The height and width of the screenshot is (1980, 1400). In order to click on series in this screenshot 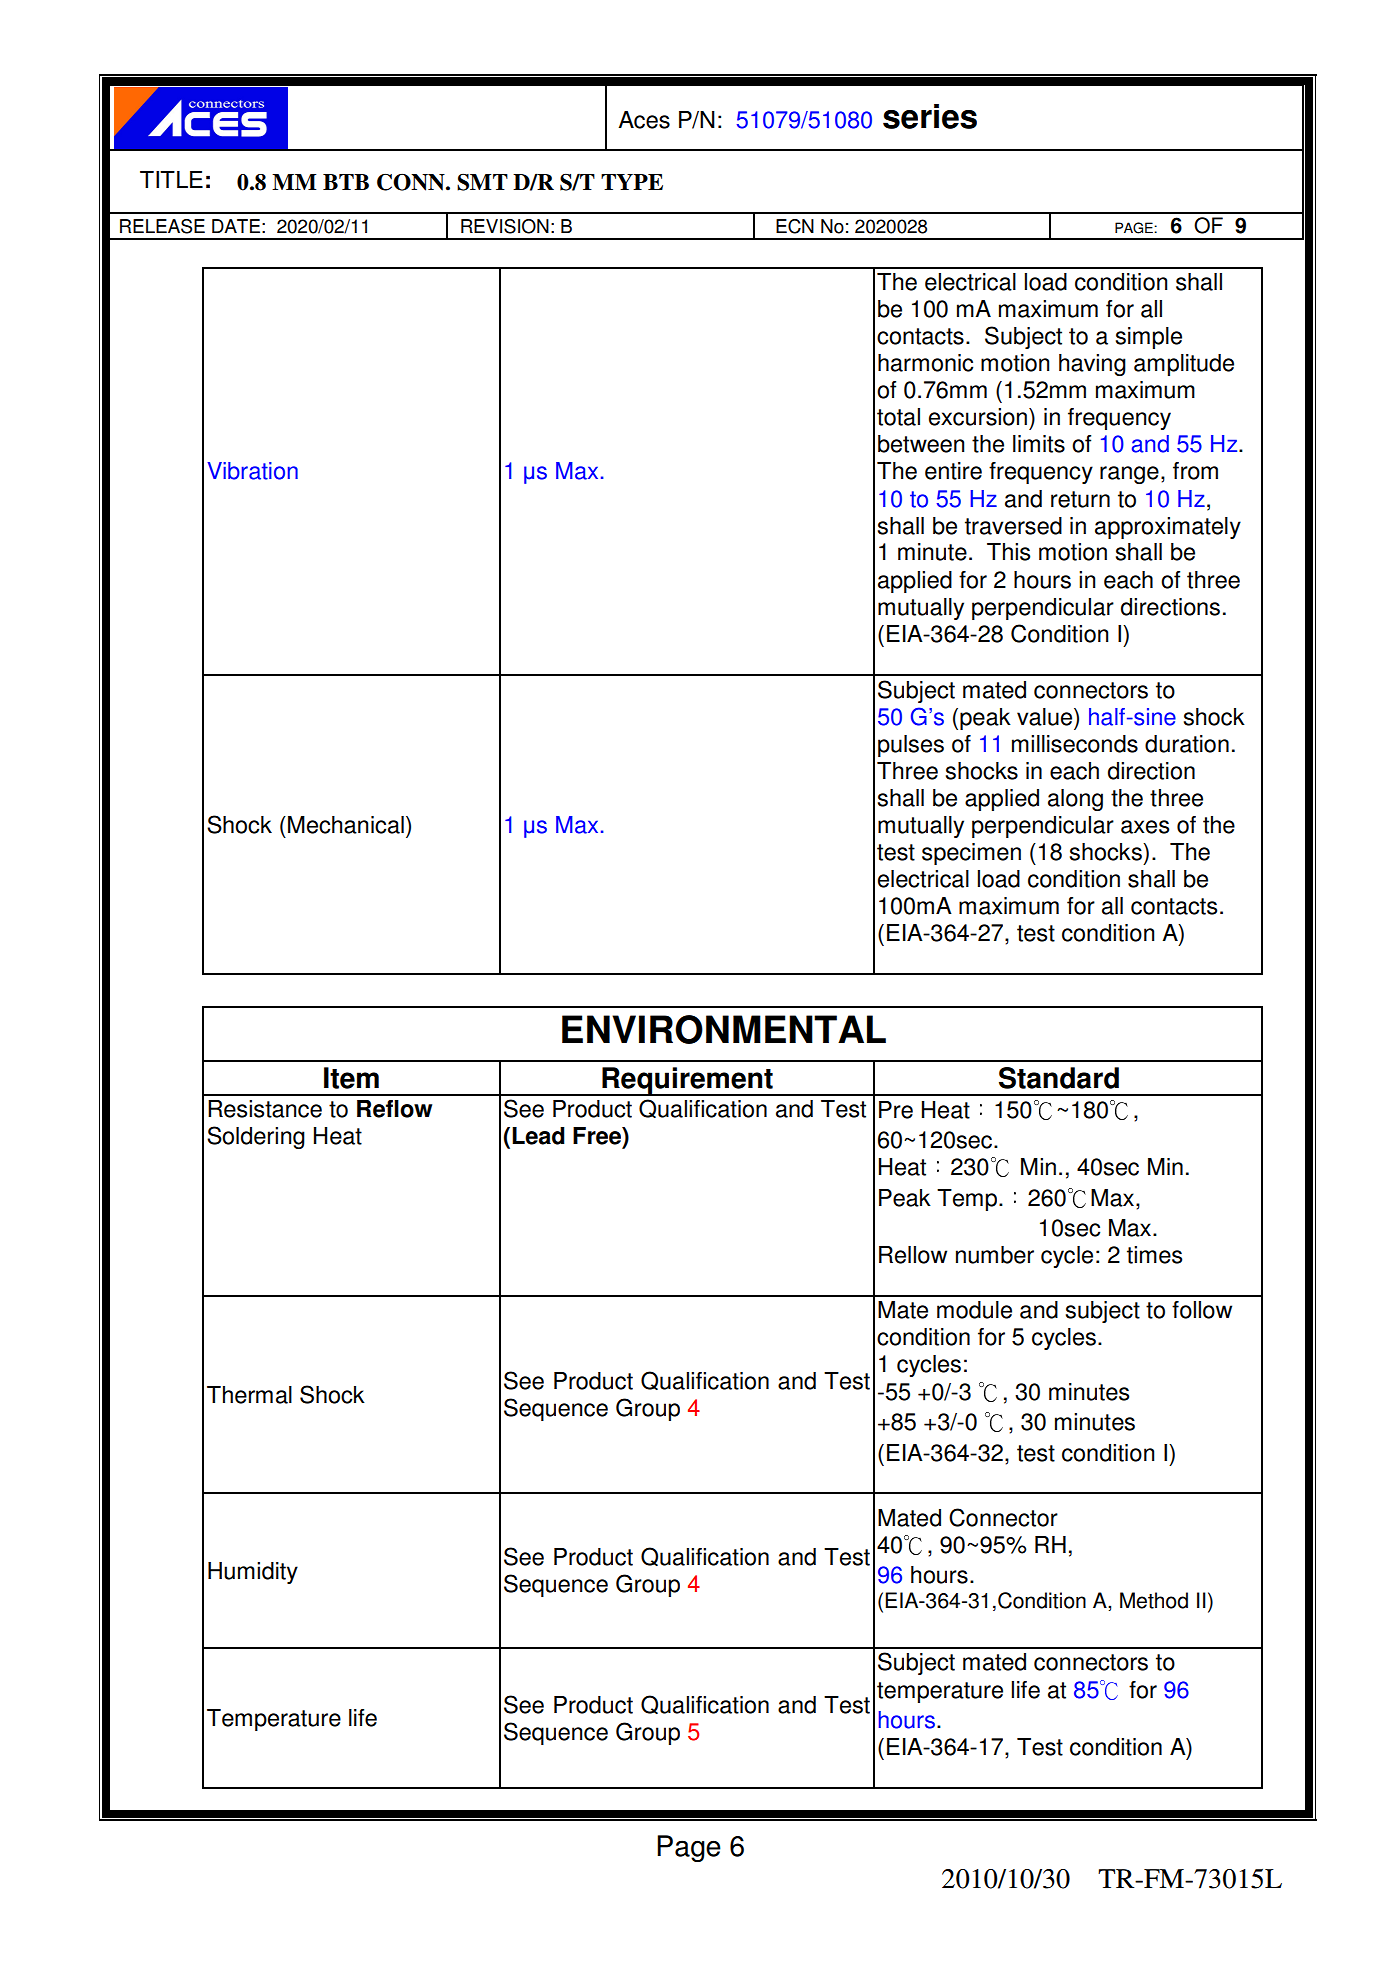, I will do `click(930, 116)`.
